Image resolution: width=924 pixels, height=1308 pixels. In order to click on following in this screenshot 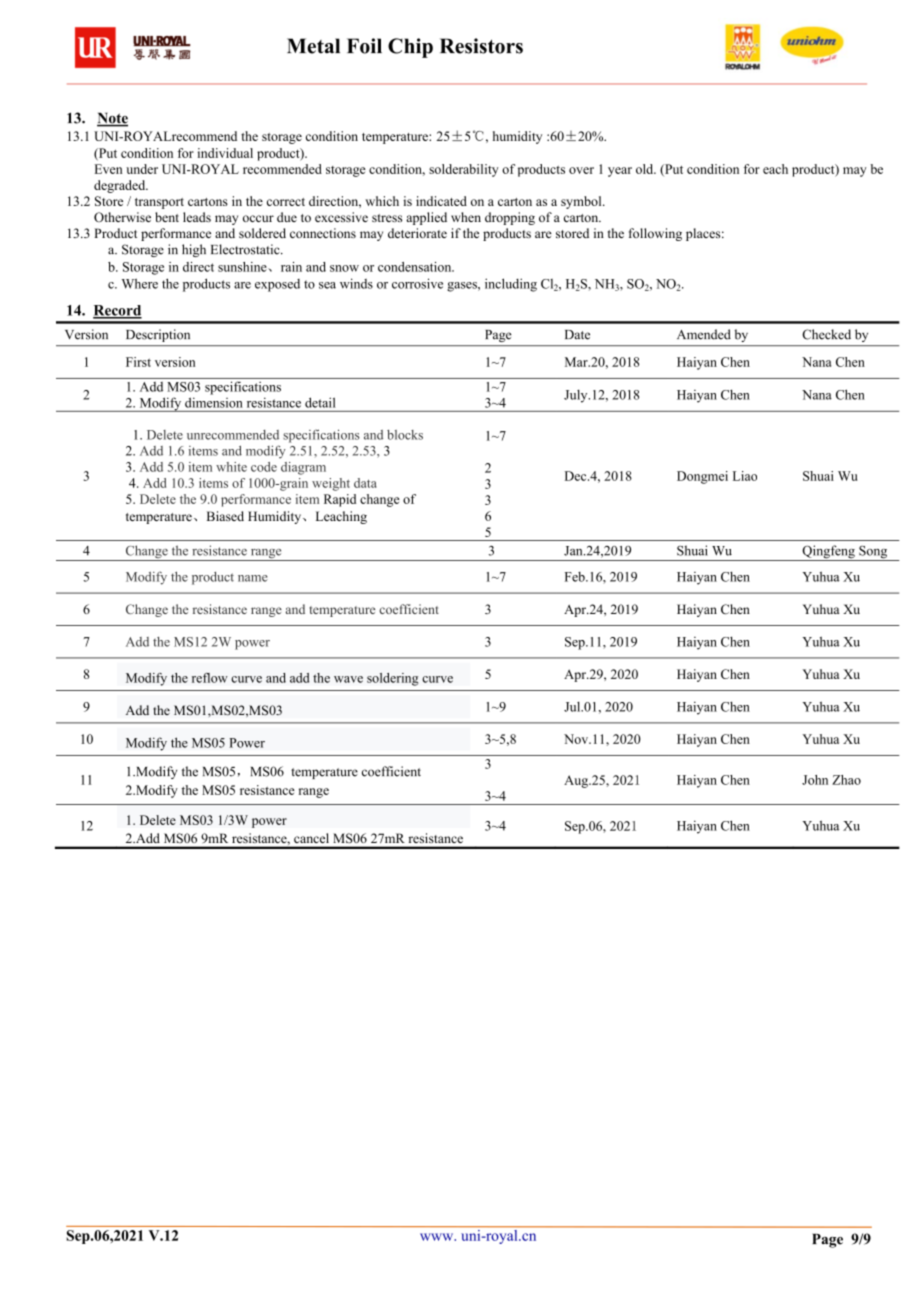, I will do `click(655, 234)`.
